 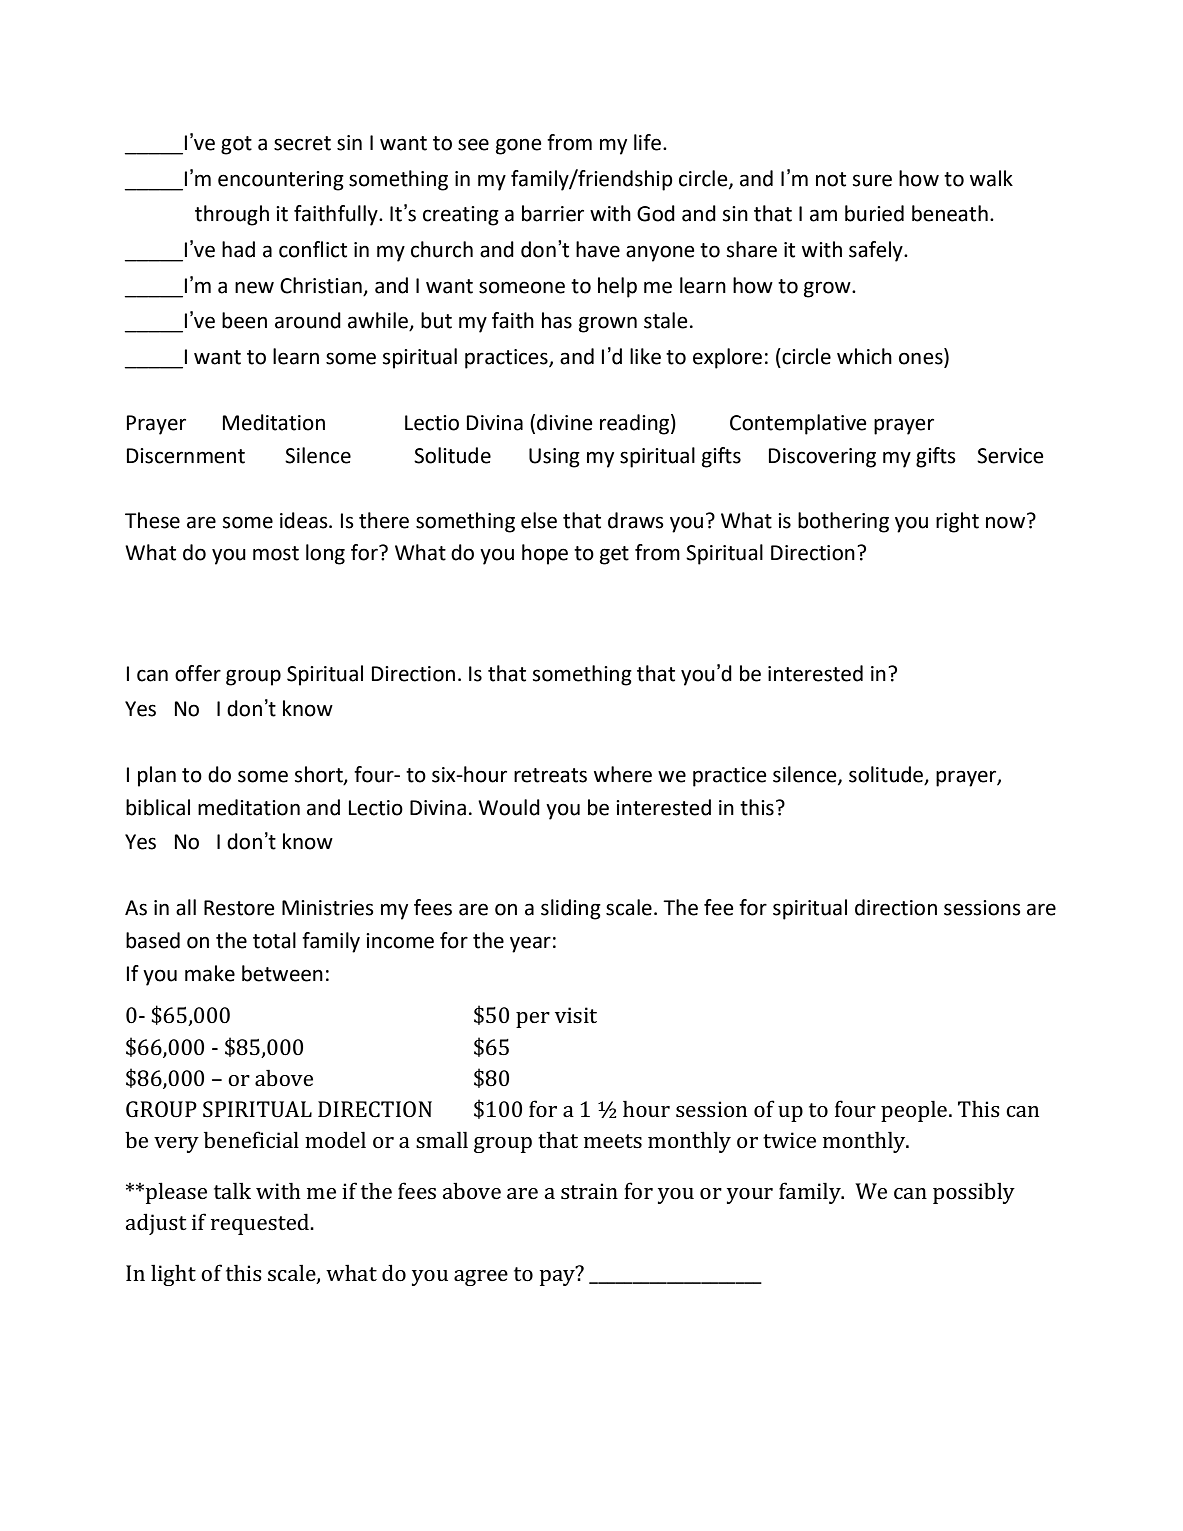 What do you see at coordinates (558, 1276) in the screenshot?
I see `pay` at bounding box center [558, 1276].
